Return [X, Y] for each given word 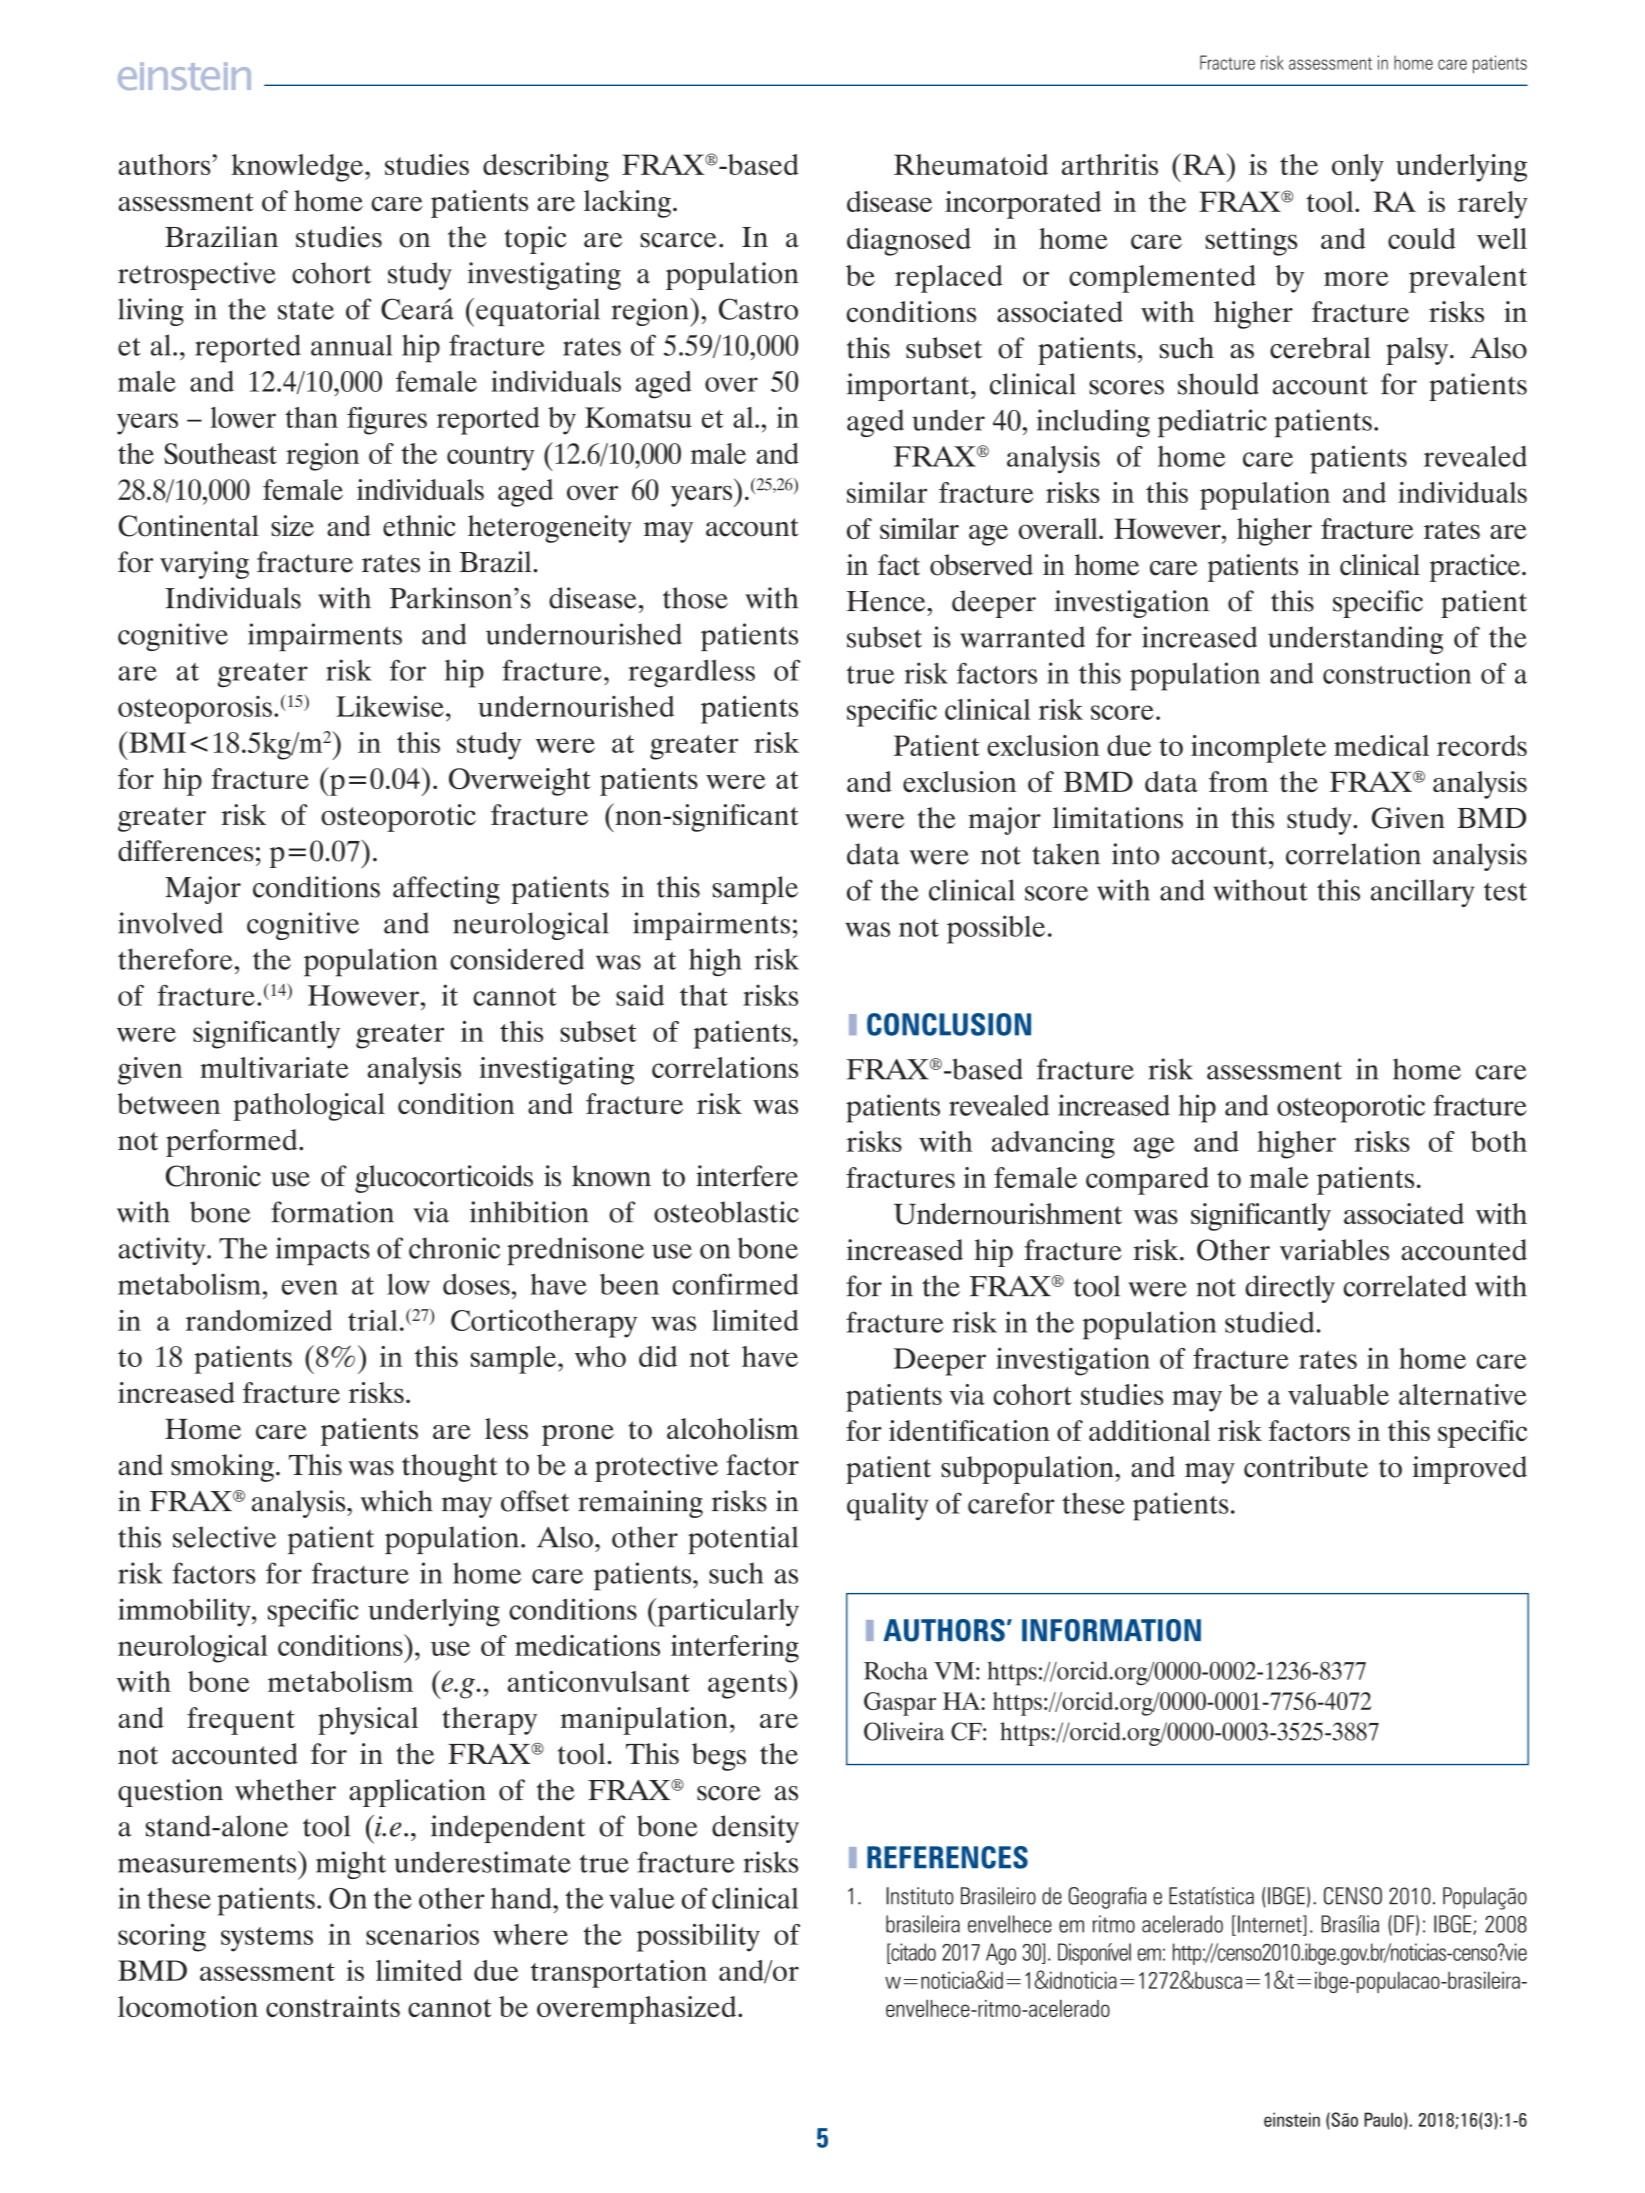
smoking [222, 1468]
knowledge [298, 168]
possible [996, 929]
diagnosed [909, 242]
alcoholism [733, 1429]
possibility [698, 1937]
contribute [1306, 1467]
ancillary [1422, 893]
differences [186, 851]
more [1356, 278]
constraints [333, 2006]
